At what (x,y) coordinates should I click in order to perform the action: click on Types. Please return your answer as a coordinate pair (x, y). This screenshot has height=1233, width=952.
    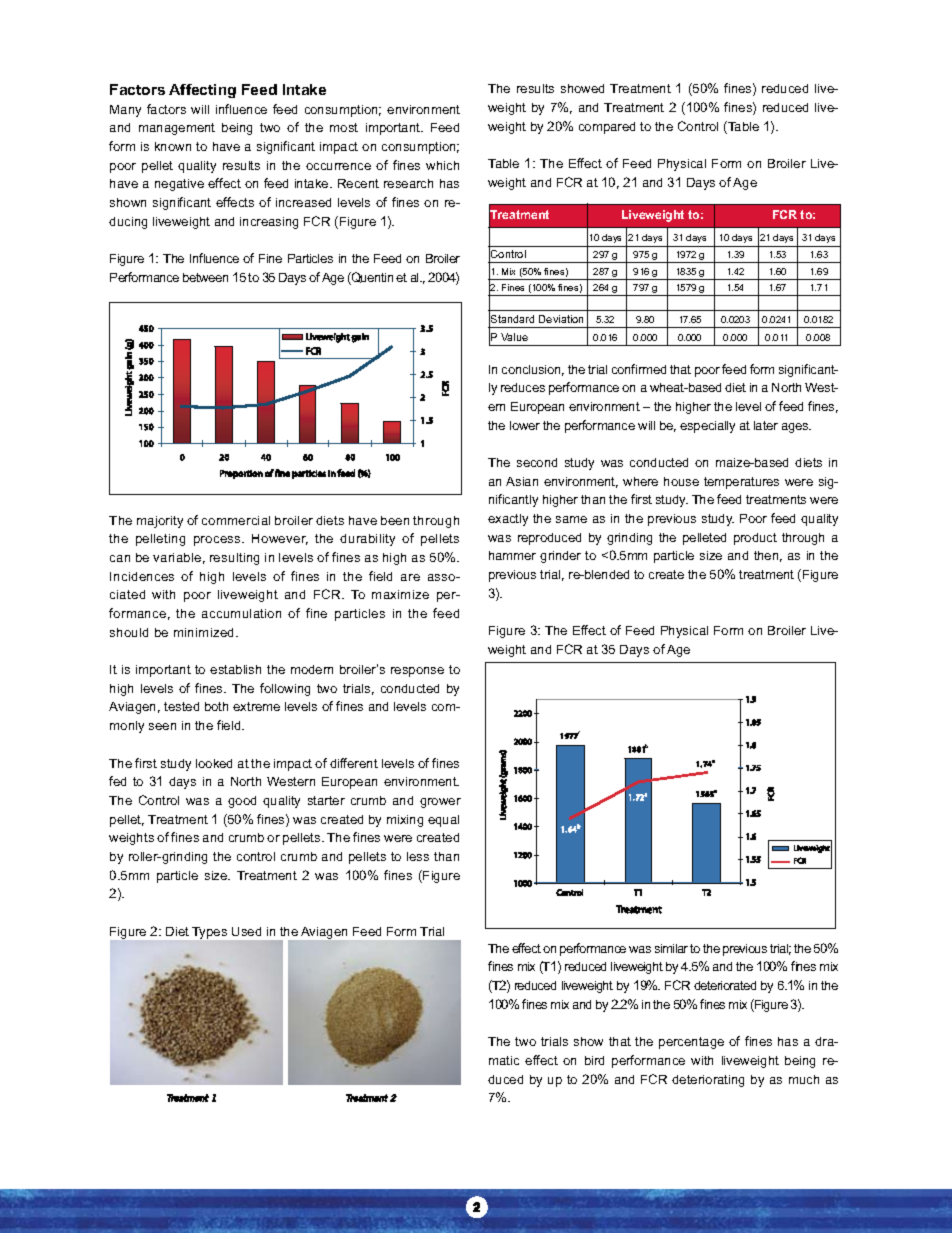
    Looking at the image, I should click on (209, 933).
